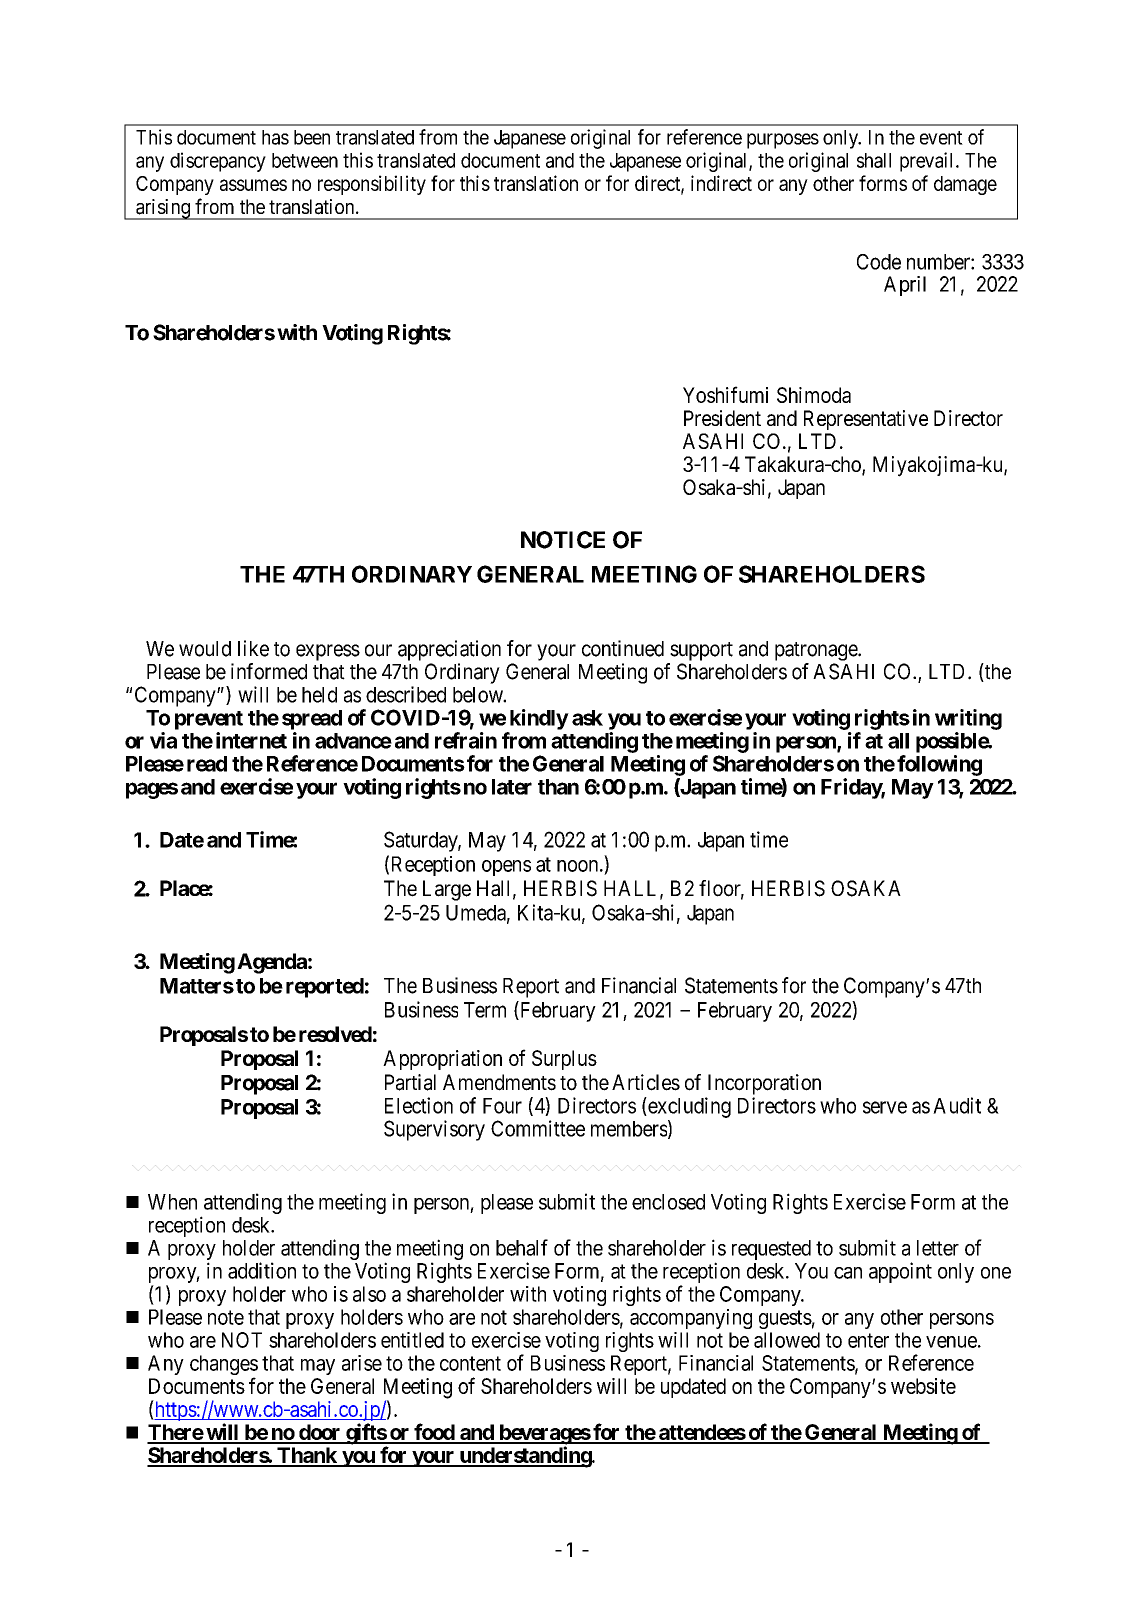 Image resolution: width=1142 pixels, height=1616 pixels. What do you see at coordinates (320, 1433) in the screenshot?
I see `door` at bounding box center [320, 1433].
